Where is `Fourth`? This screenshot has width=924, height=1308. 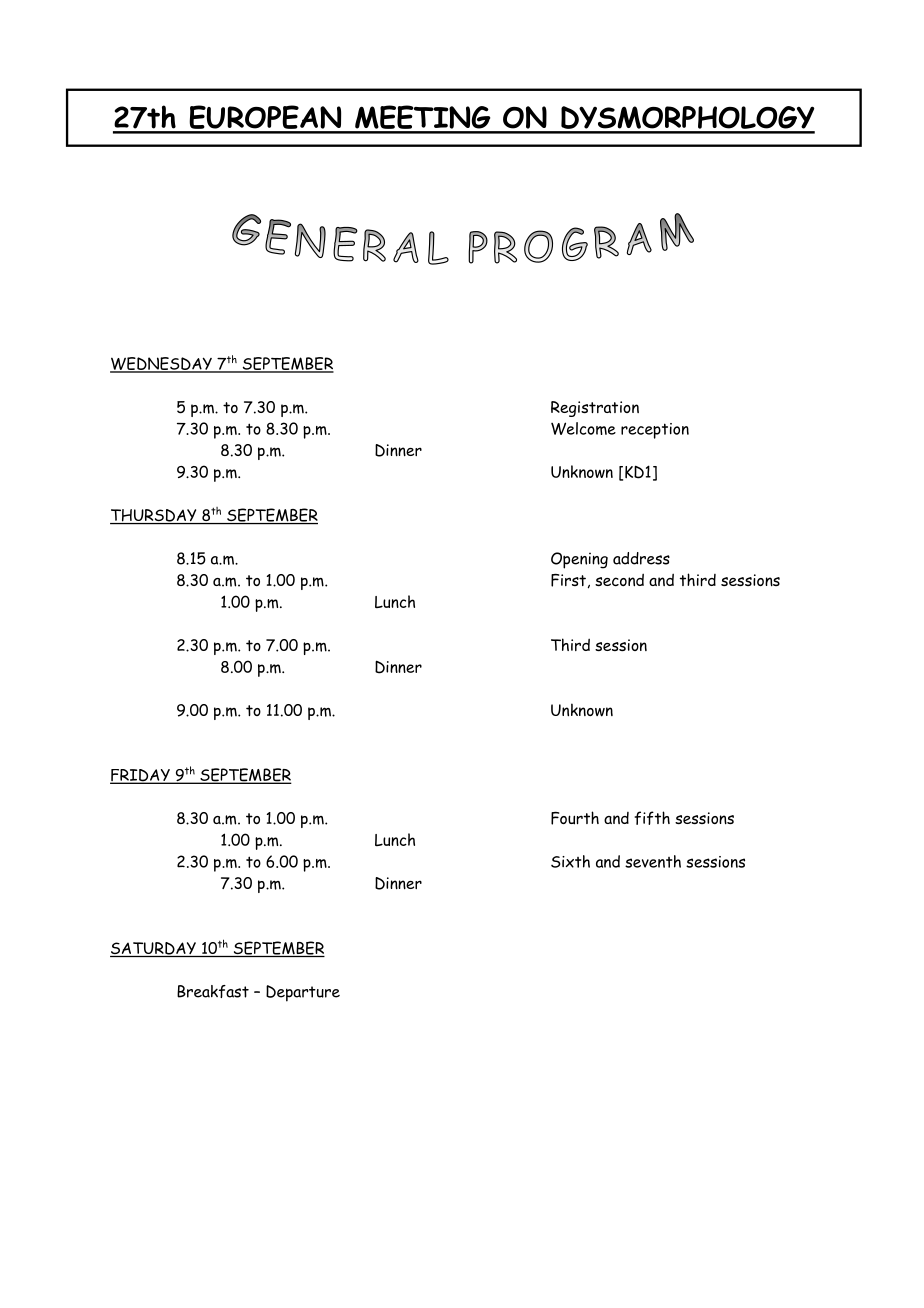 Fourth is located at coordinates (575, 818).
